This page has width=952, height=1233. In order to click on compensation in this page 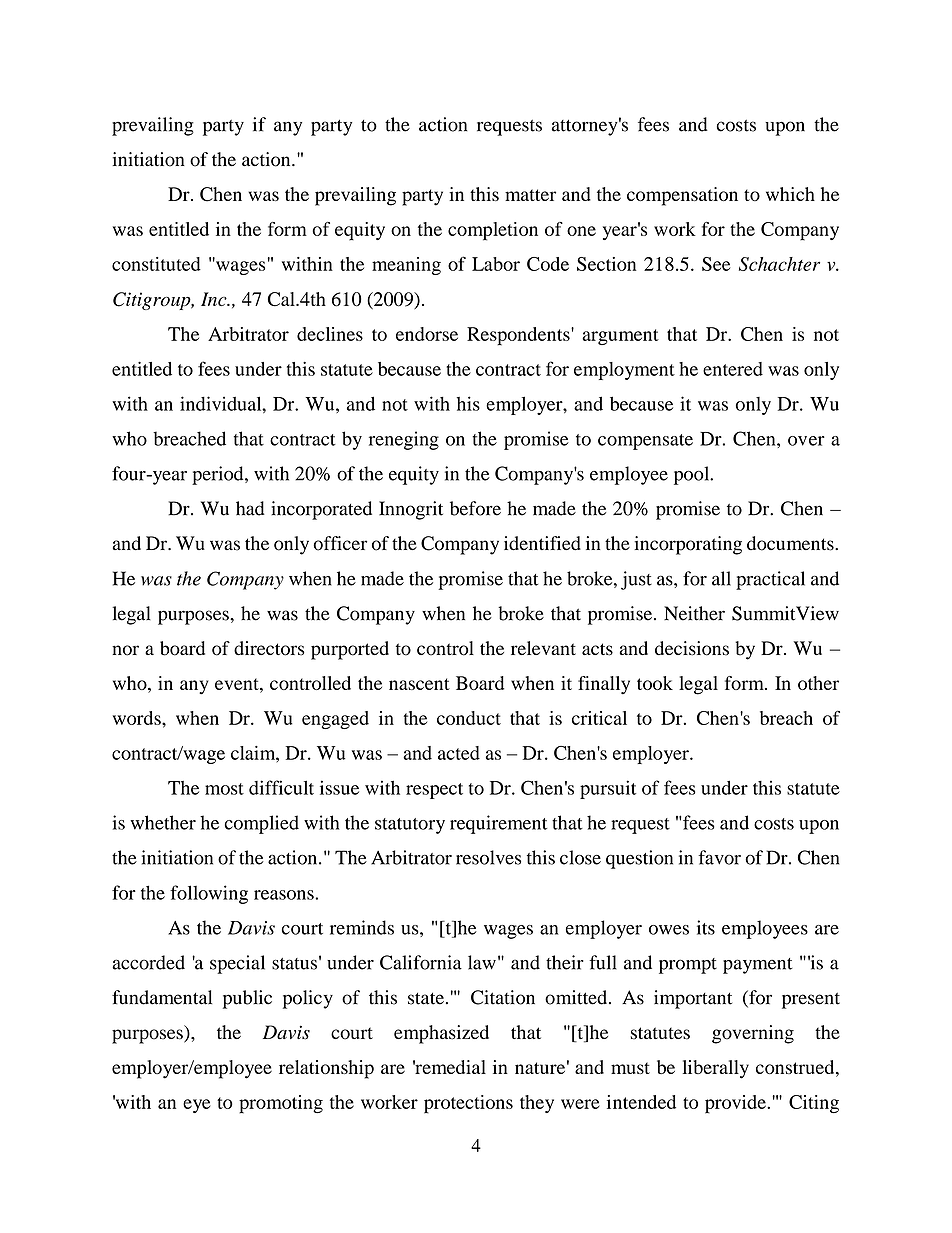, I will do `click(682, 196)`.
